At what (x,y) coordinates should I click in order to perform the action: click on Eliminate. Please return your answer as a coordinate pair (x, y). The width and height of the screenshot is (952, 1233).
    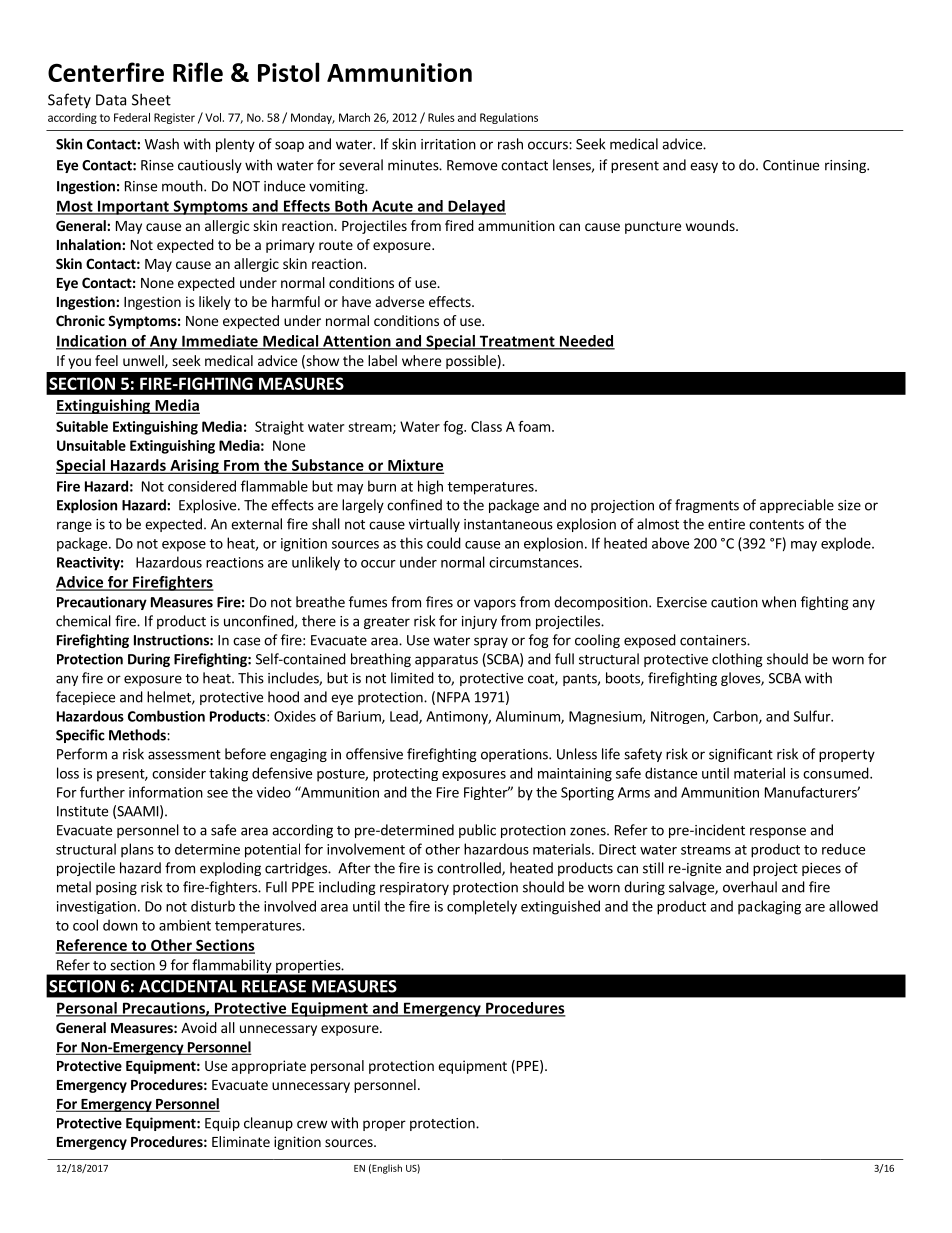
    Looking at the image, I should click on (241, 1141).
